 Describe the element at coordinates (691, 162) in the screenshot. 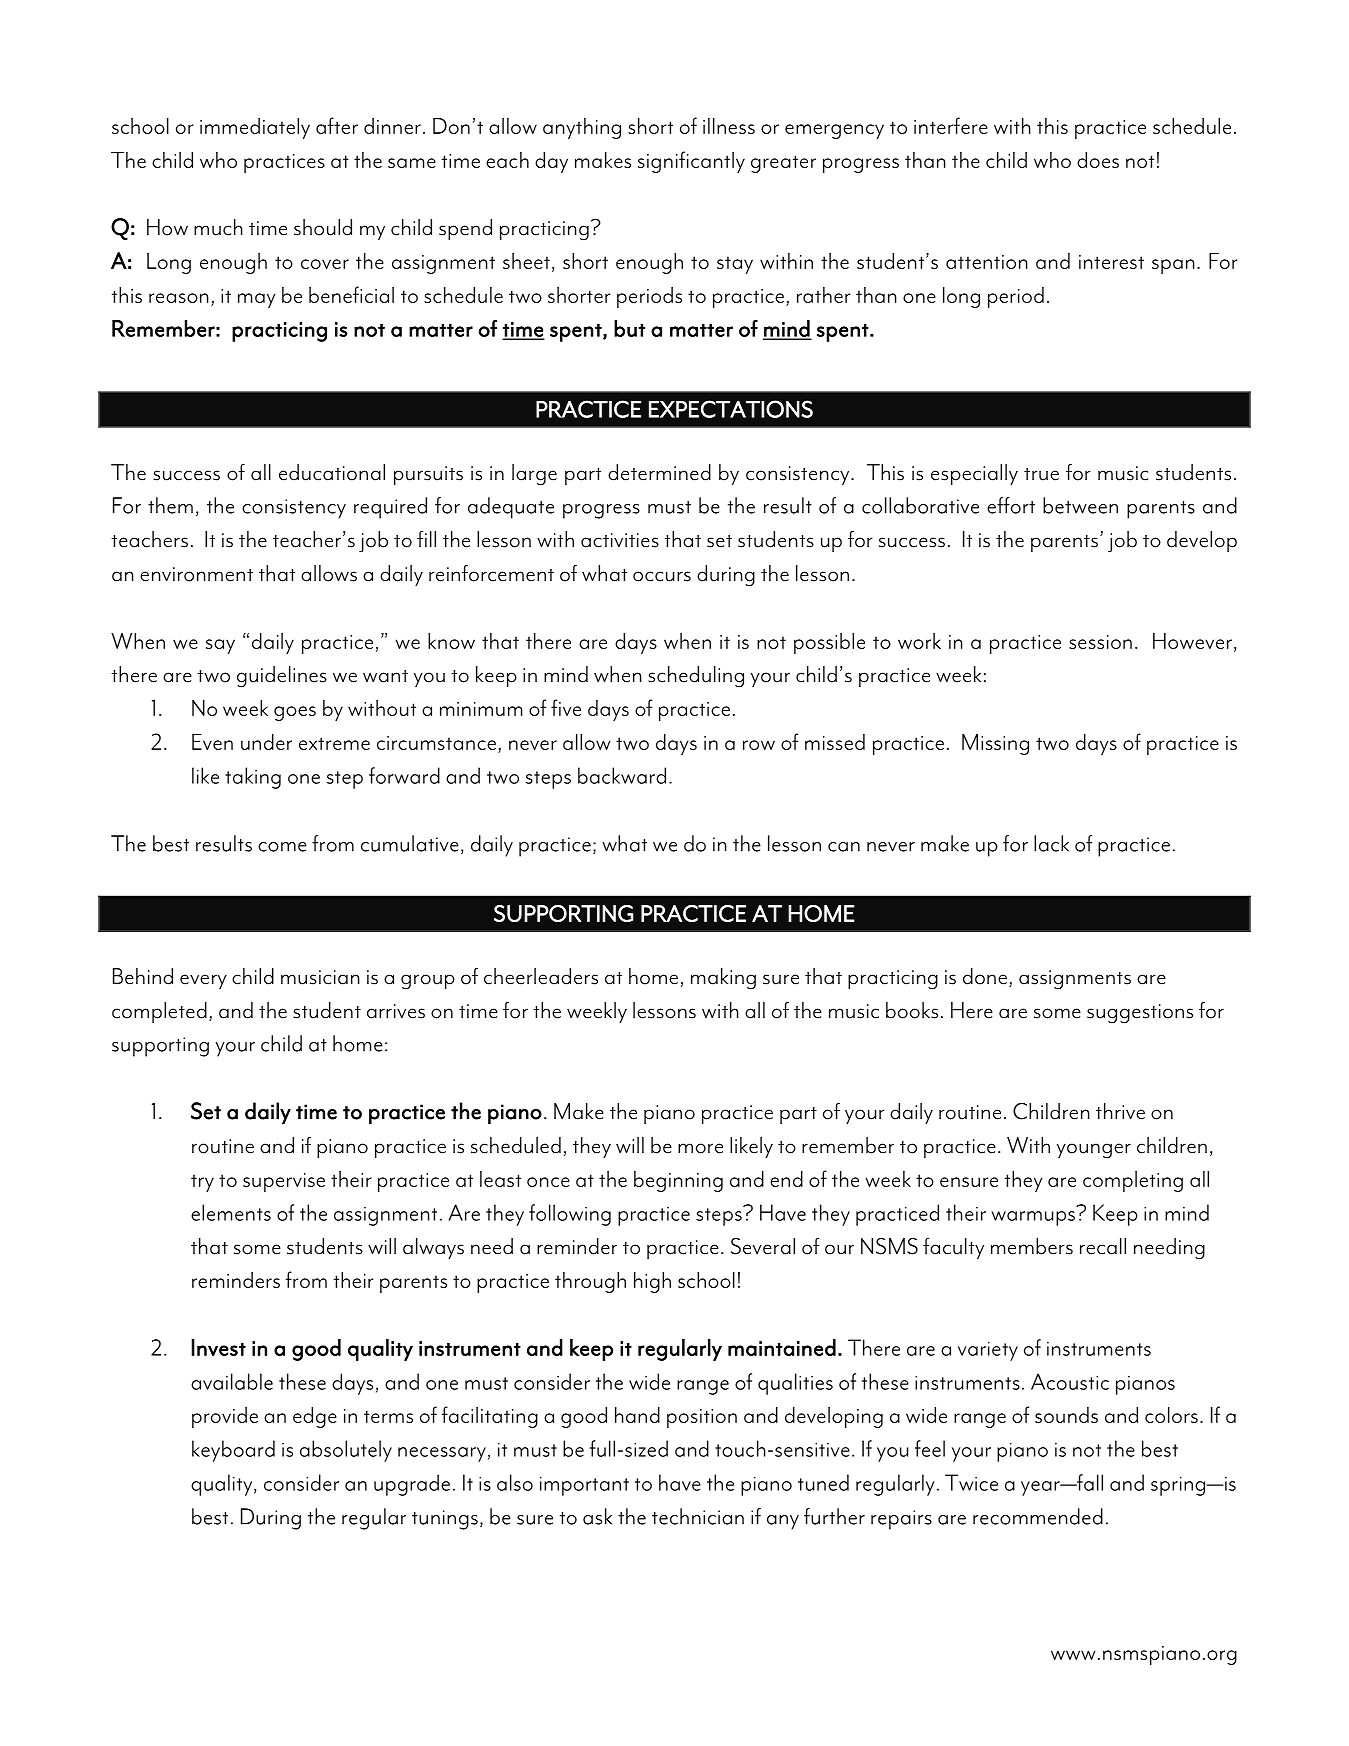

I see `significantly` at that location.
